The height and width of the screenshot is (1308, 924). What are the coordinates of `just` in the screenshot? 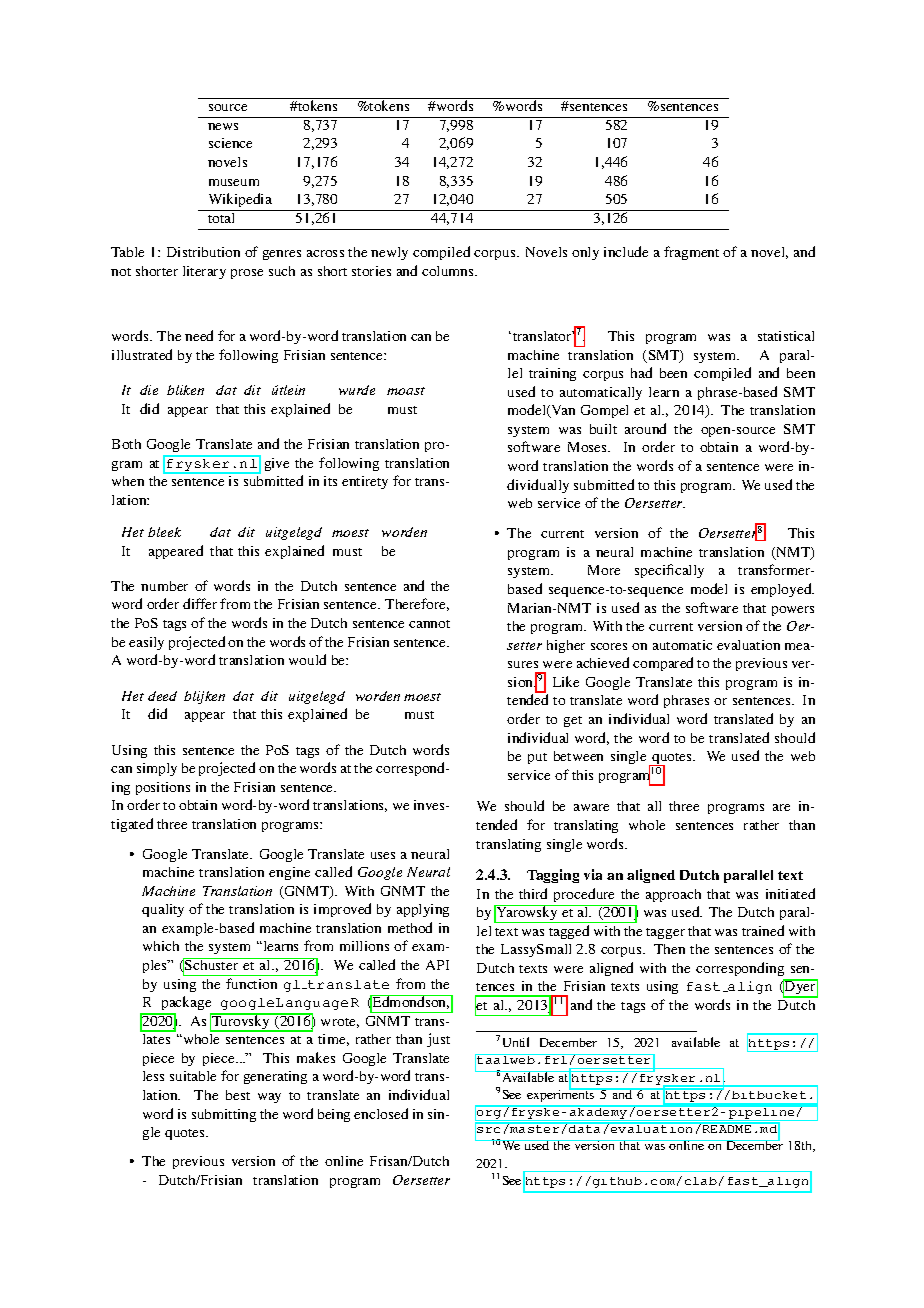 It's located at (438, 1040).
